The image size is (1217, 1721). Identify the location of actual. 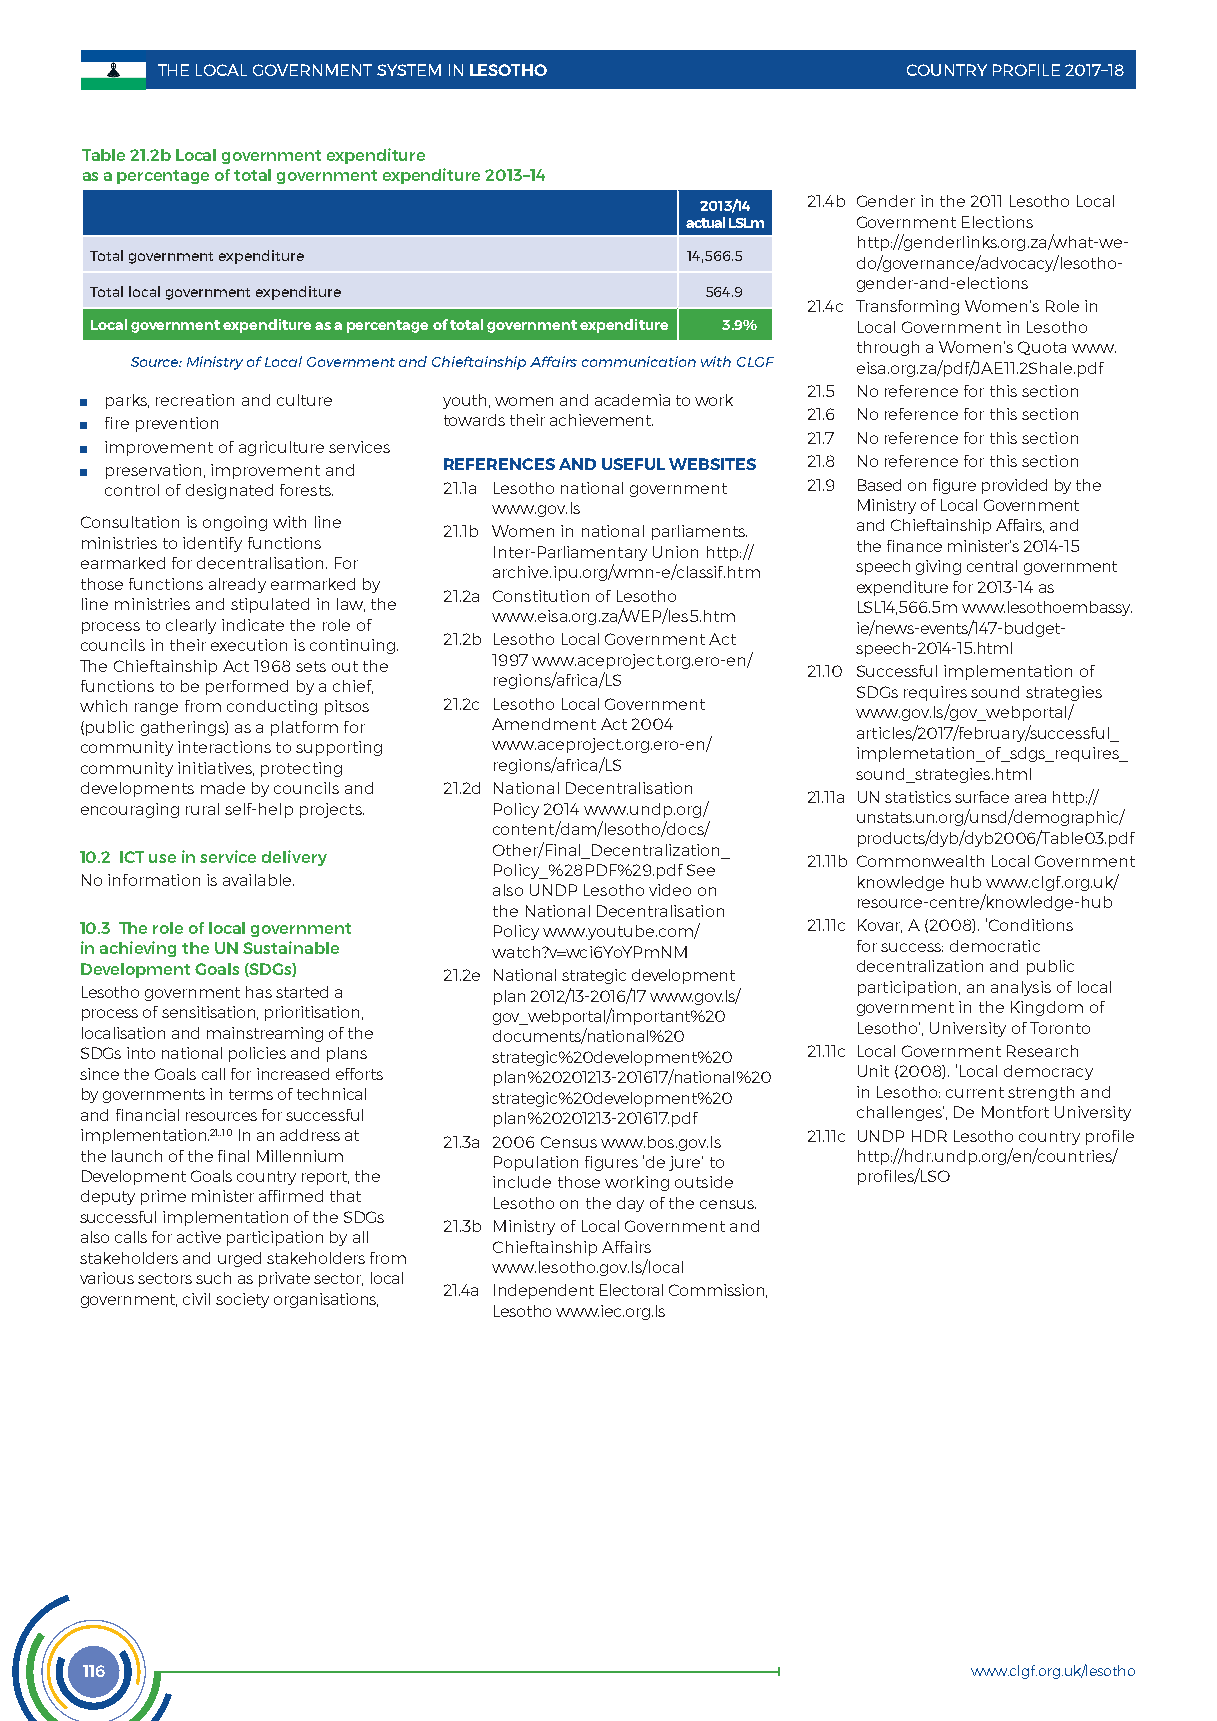
(705, 222).
